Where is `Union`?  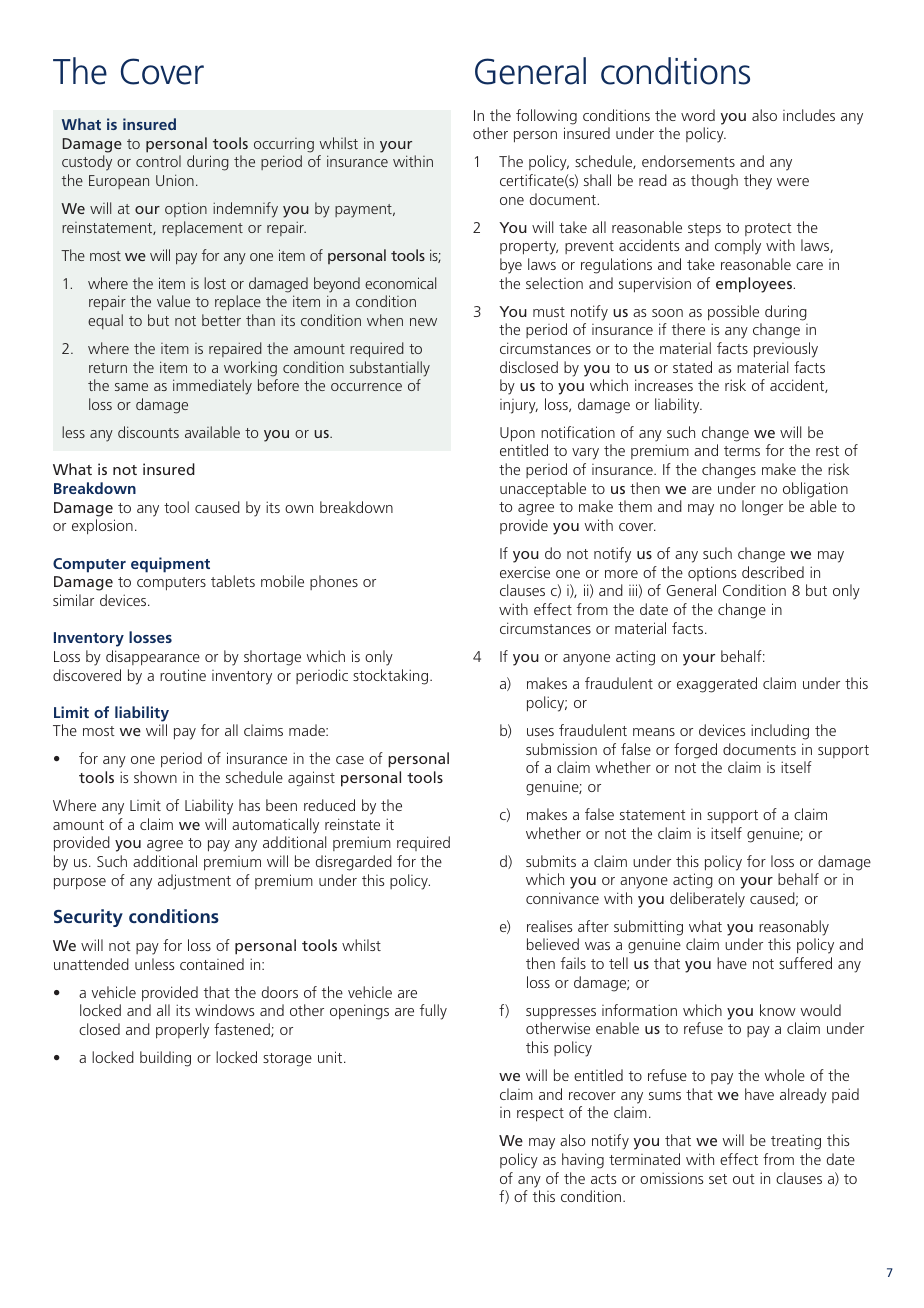
Union is located at coordinates (175, 180).
